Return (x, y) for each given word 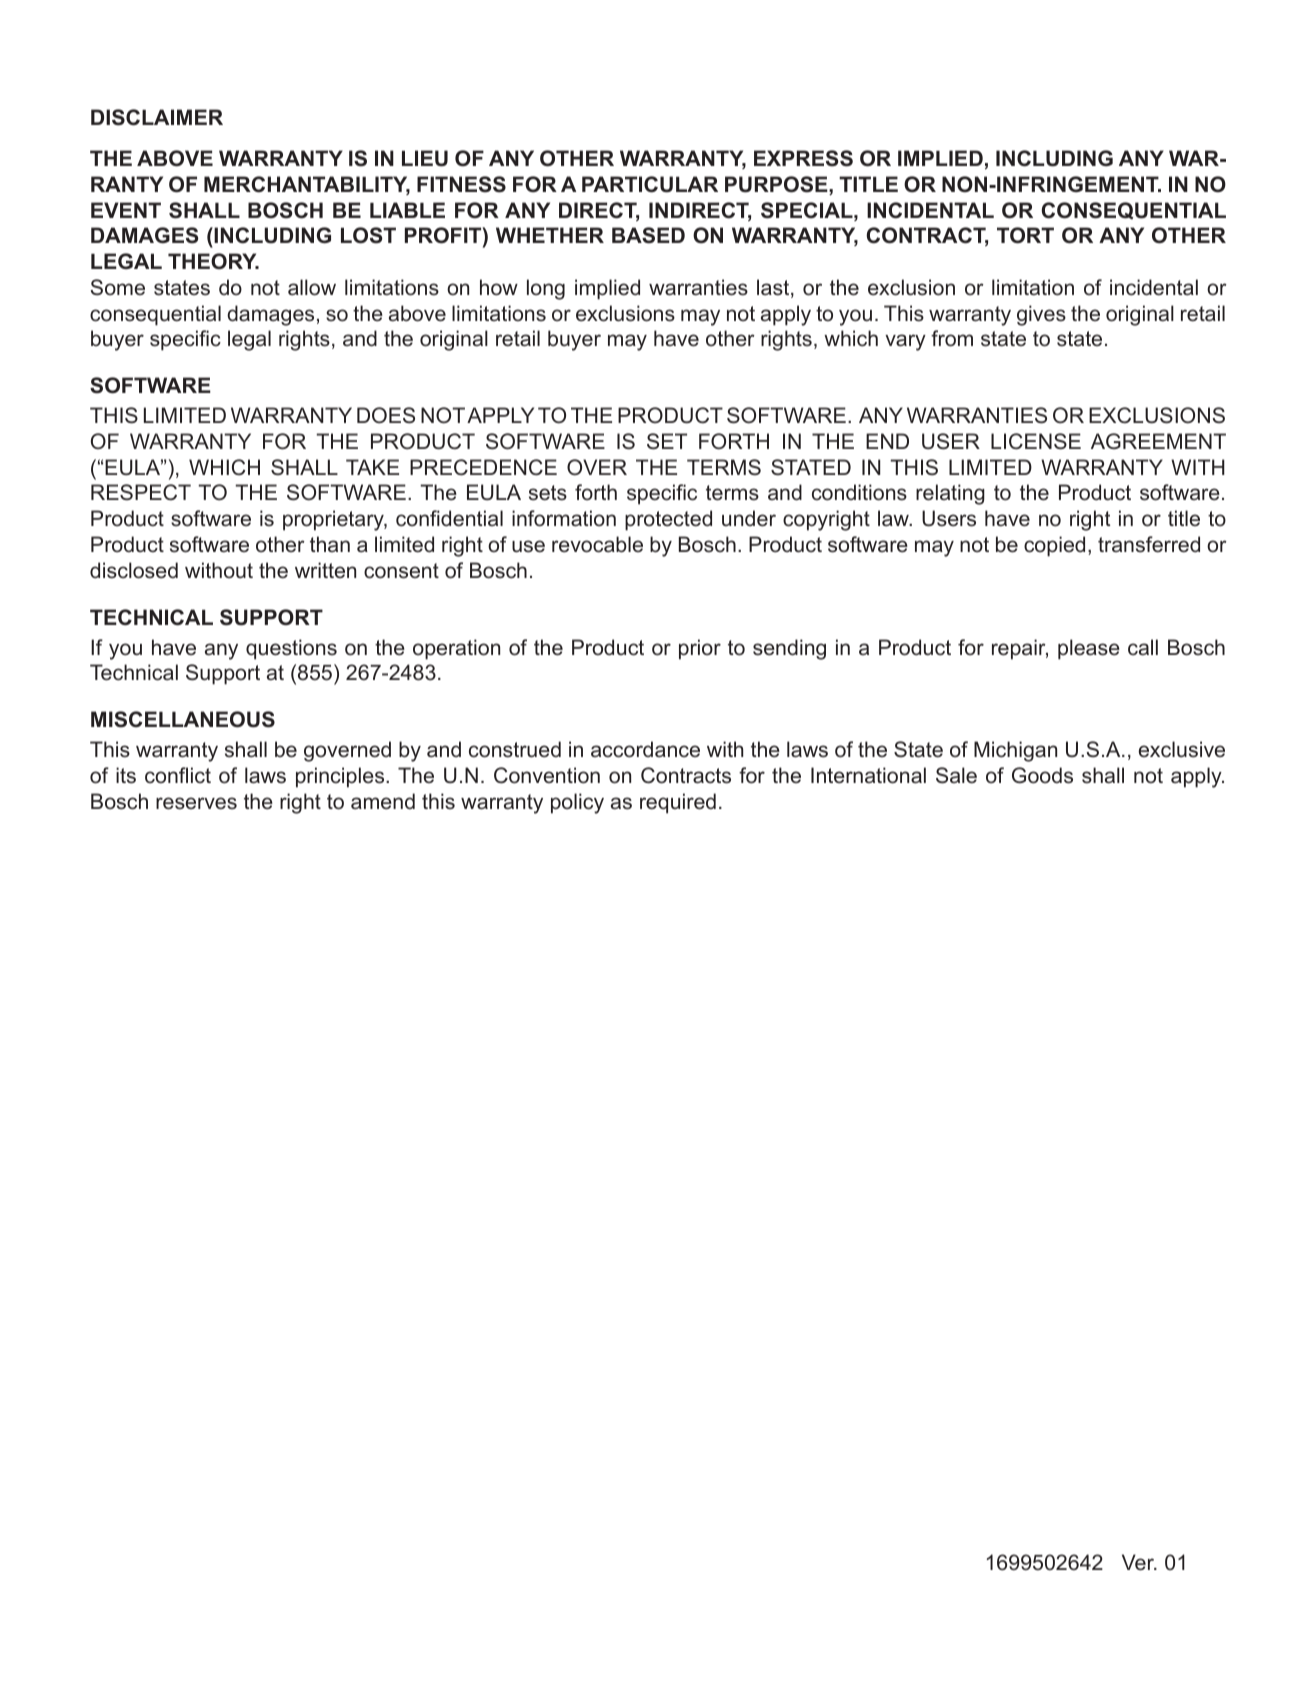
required (678, 803)
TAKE (372, 467)
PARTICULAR (650, 184)
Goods (1042, 775)
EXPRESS (803, 158)
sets (548, 493)
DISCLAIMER (157, 117)
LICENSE (1036, 441)
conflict (178, 775)
